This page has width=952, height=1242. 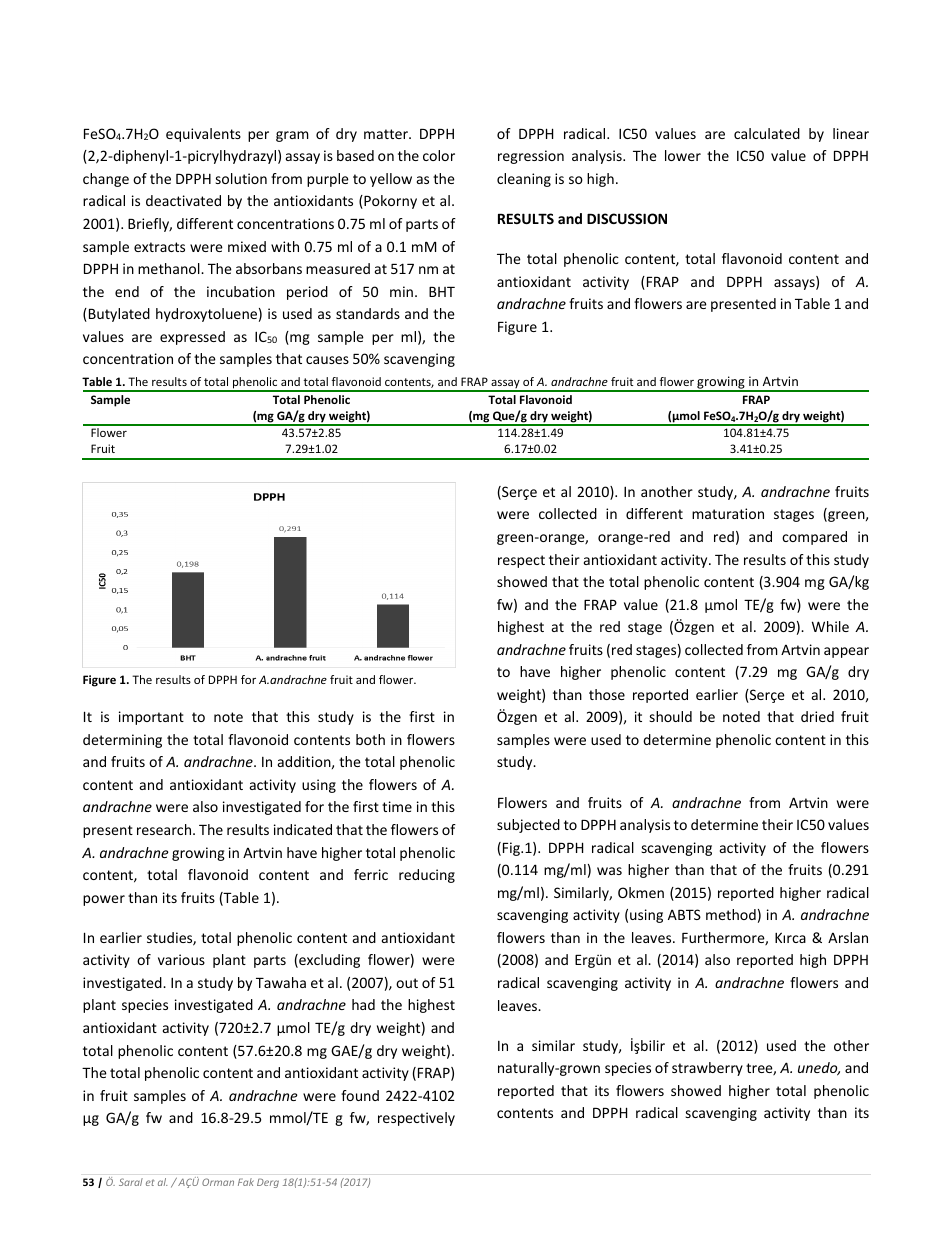 What do you see at coordinates (767, 133) in the page?
I see `calculated` at bounding box center [767, 133].
